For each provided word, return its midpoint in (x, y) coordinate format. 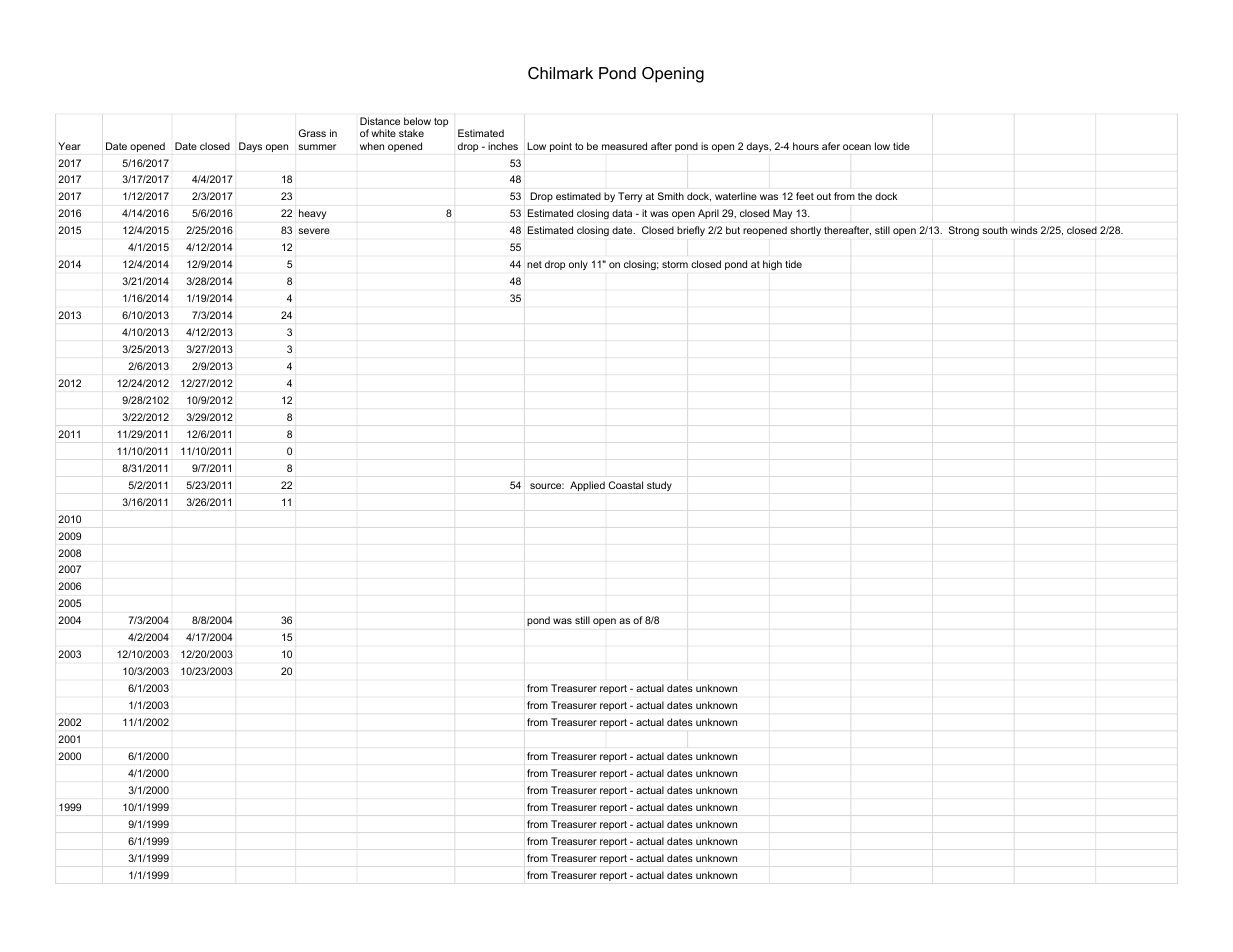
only (578, 265)
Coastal (626, 485)
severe (314, 231)
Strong (964, 231)
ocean (857, 147)
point (561, 147)
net (534, 264)
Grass (312, 133)
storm (675, 264)
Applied (587, 486)
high (772, 265)
